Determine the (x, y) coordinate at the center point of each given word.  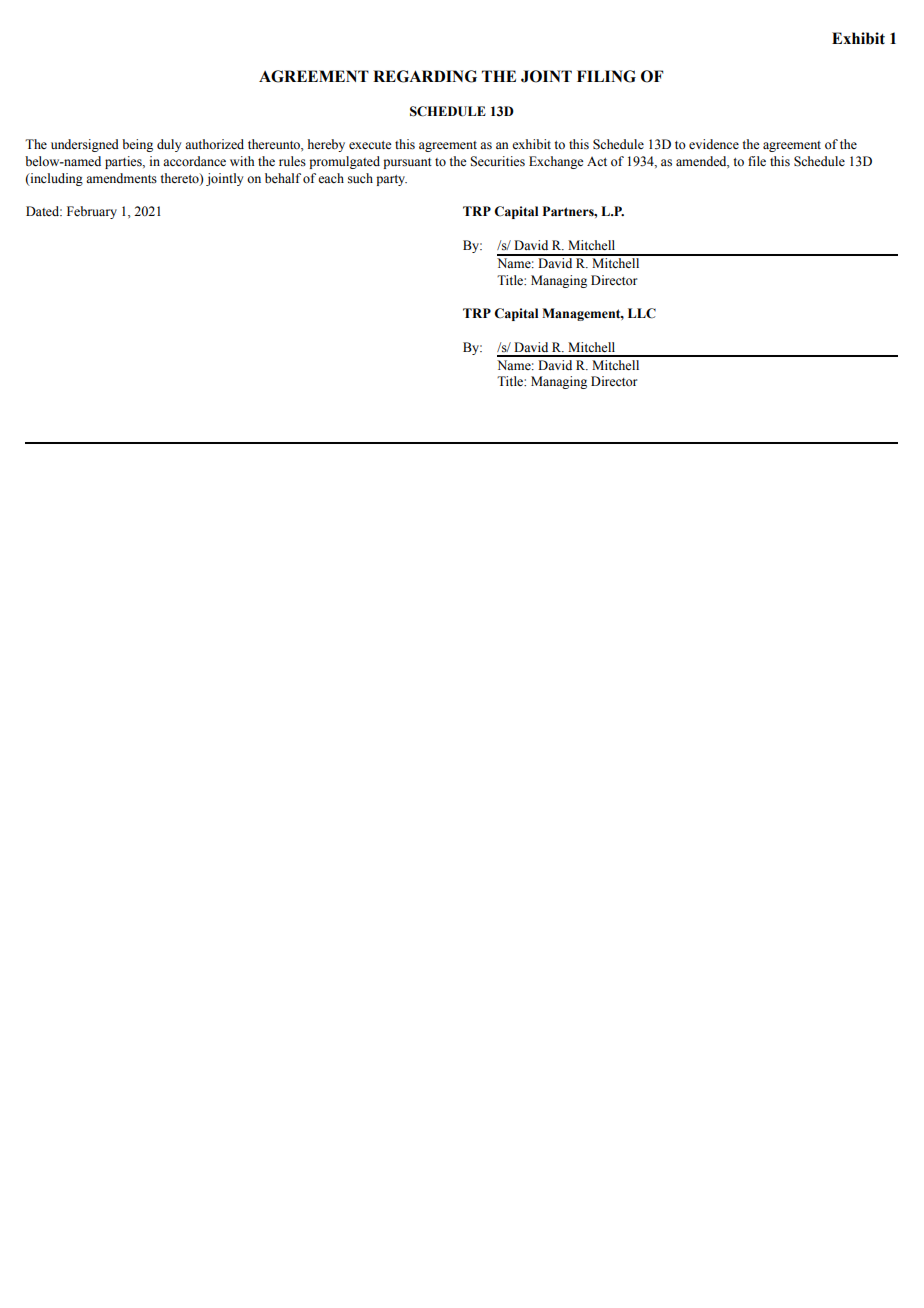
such (360, 178)
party (391, 180)
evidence (714, 144)
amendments (121, 178)
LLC (642, 313)
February (92, 212)
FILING (606, 76)
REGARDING (425, 76)
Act (597, 161)
